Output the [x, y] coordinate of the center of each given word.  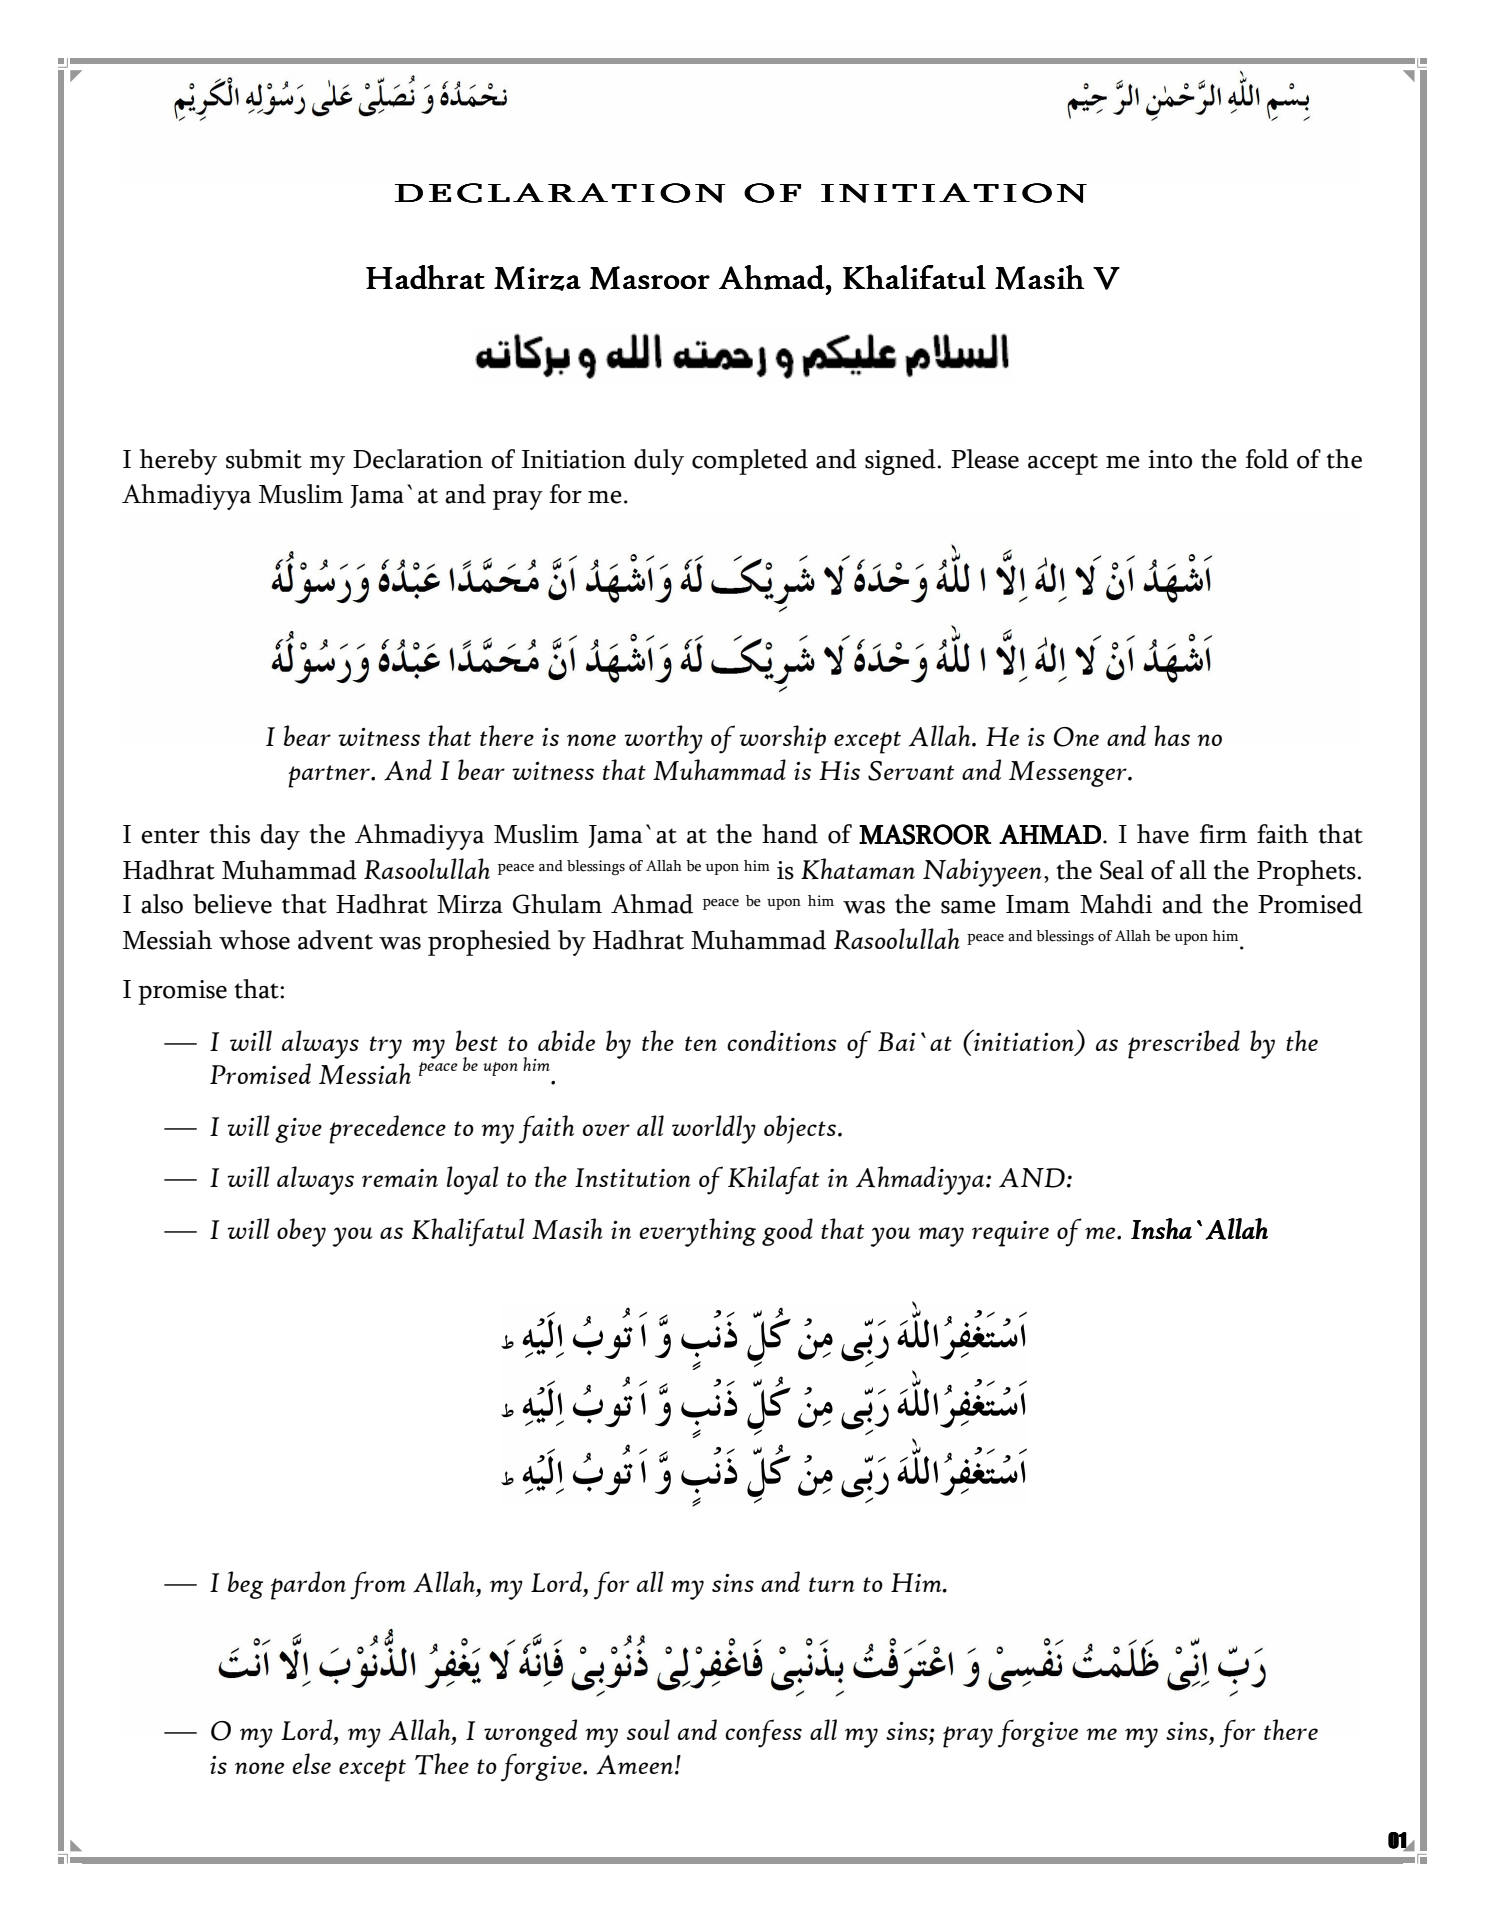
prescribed [1184, 1044]
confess [763, 1733]
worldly [714, 1129]
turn [832, 1584]
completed [750, 462]
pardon [308, 1585]
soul [648, 1729]
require [1010, 1234]
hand [790, 834]
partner [330, 776]
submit [264, 459]
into [1170, 459]
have [1163, 834]
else [311, 1763]
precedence [387, 1129]
